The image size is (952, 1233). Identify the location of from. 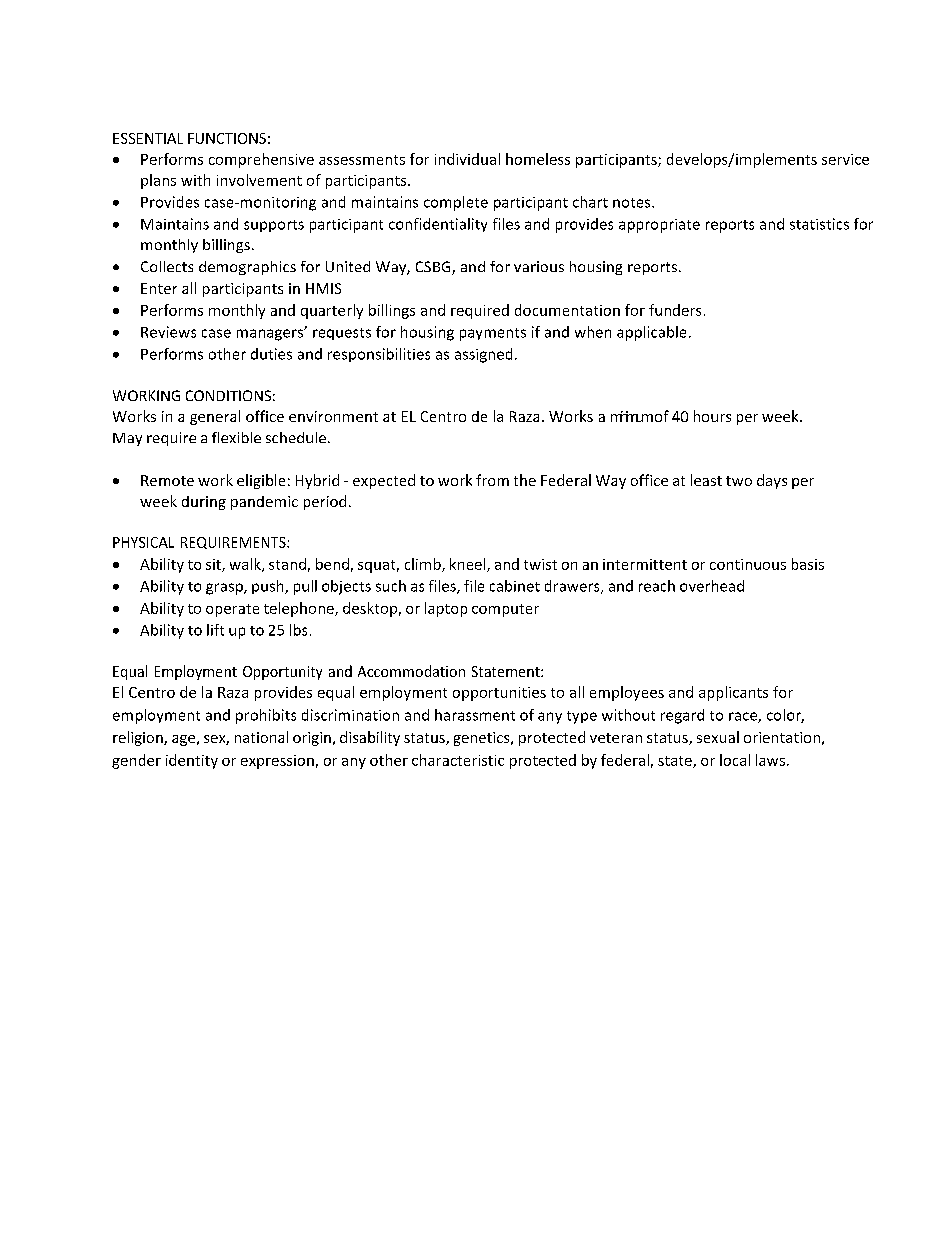
(492, 480).
